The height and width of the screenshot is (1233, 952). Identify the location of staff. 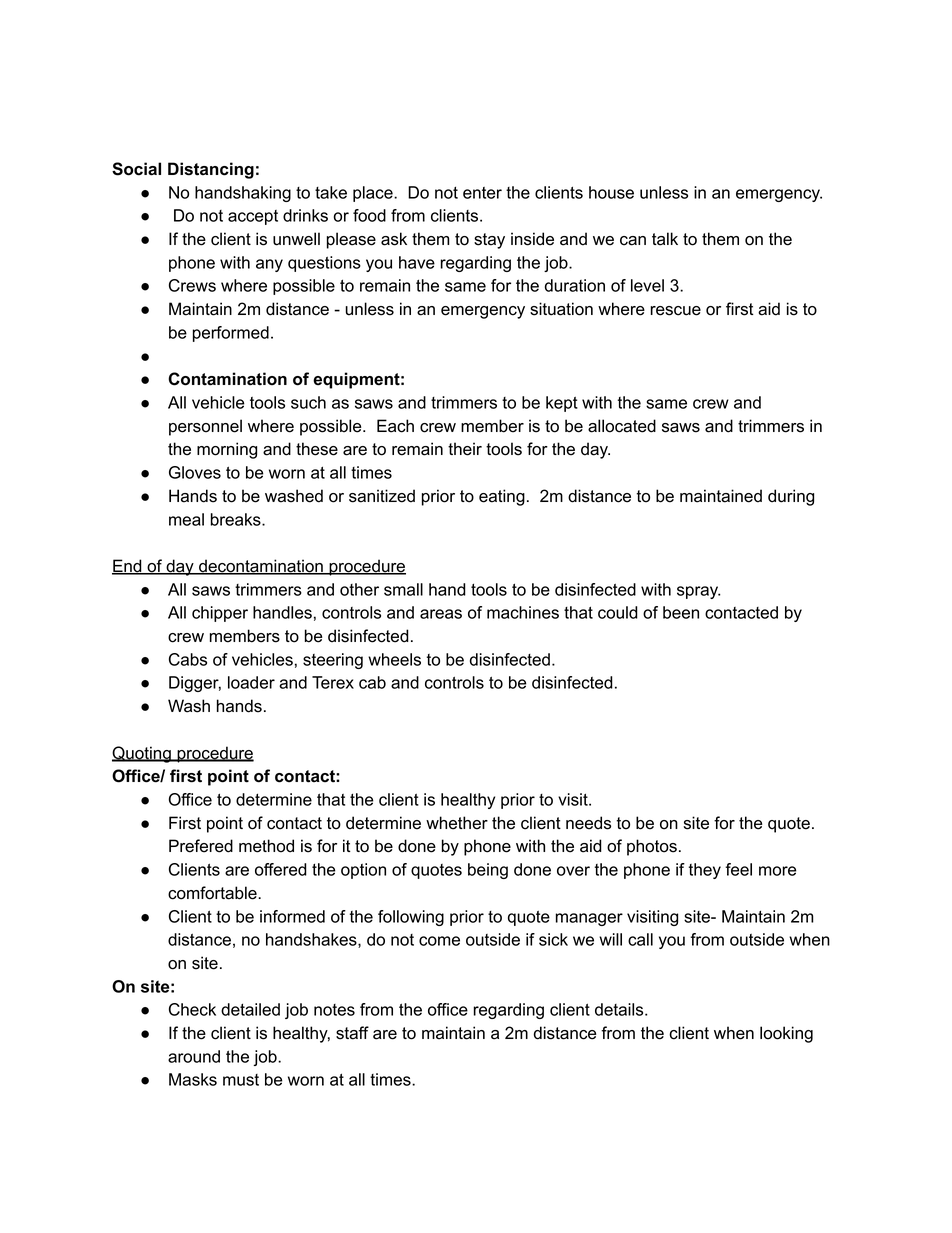
(352, 1033).
